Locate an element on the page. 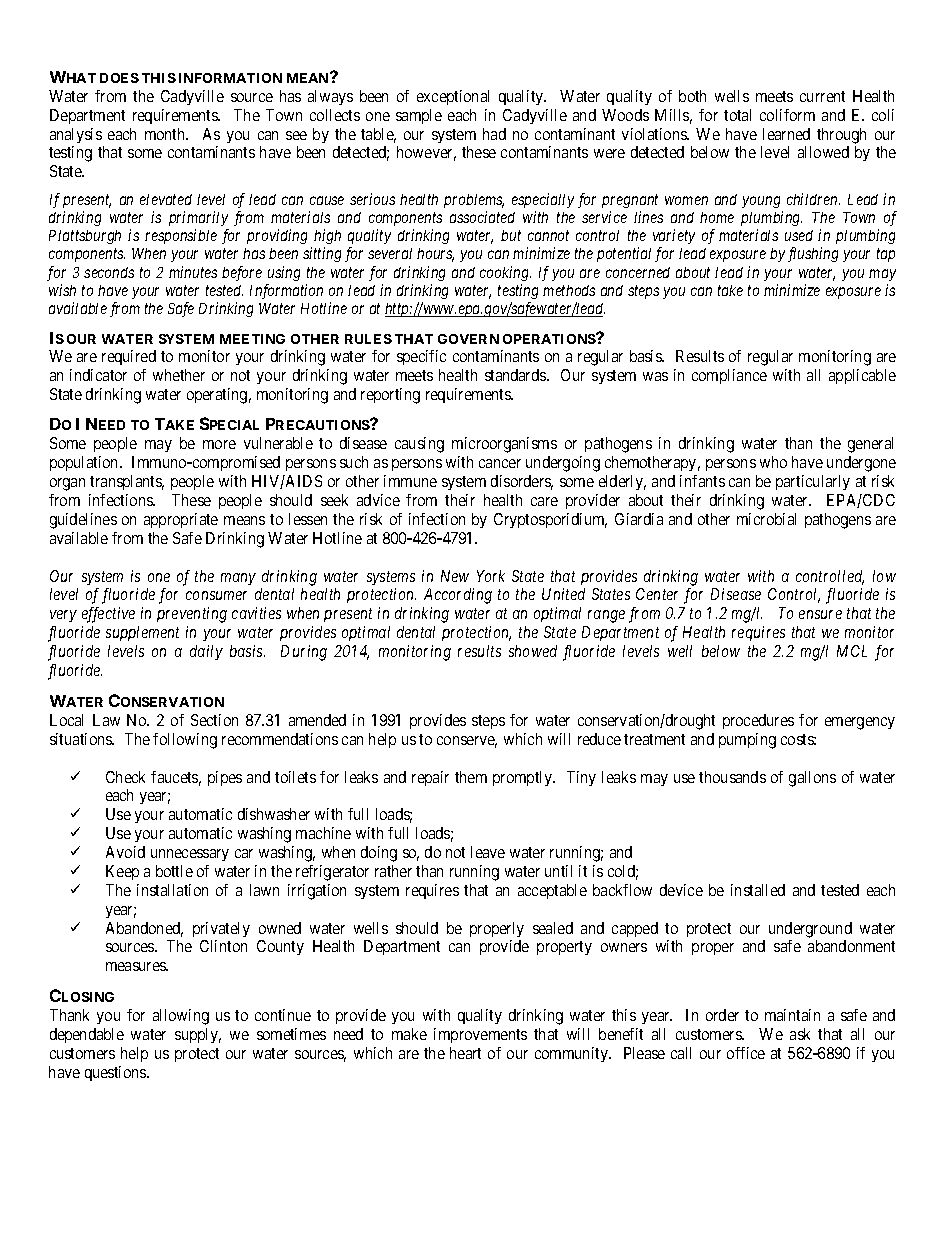 This page has width=952, height=1233. exceptional is located at coordinates (453, 97).
